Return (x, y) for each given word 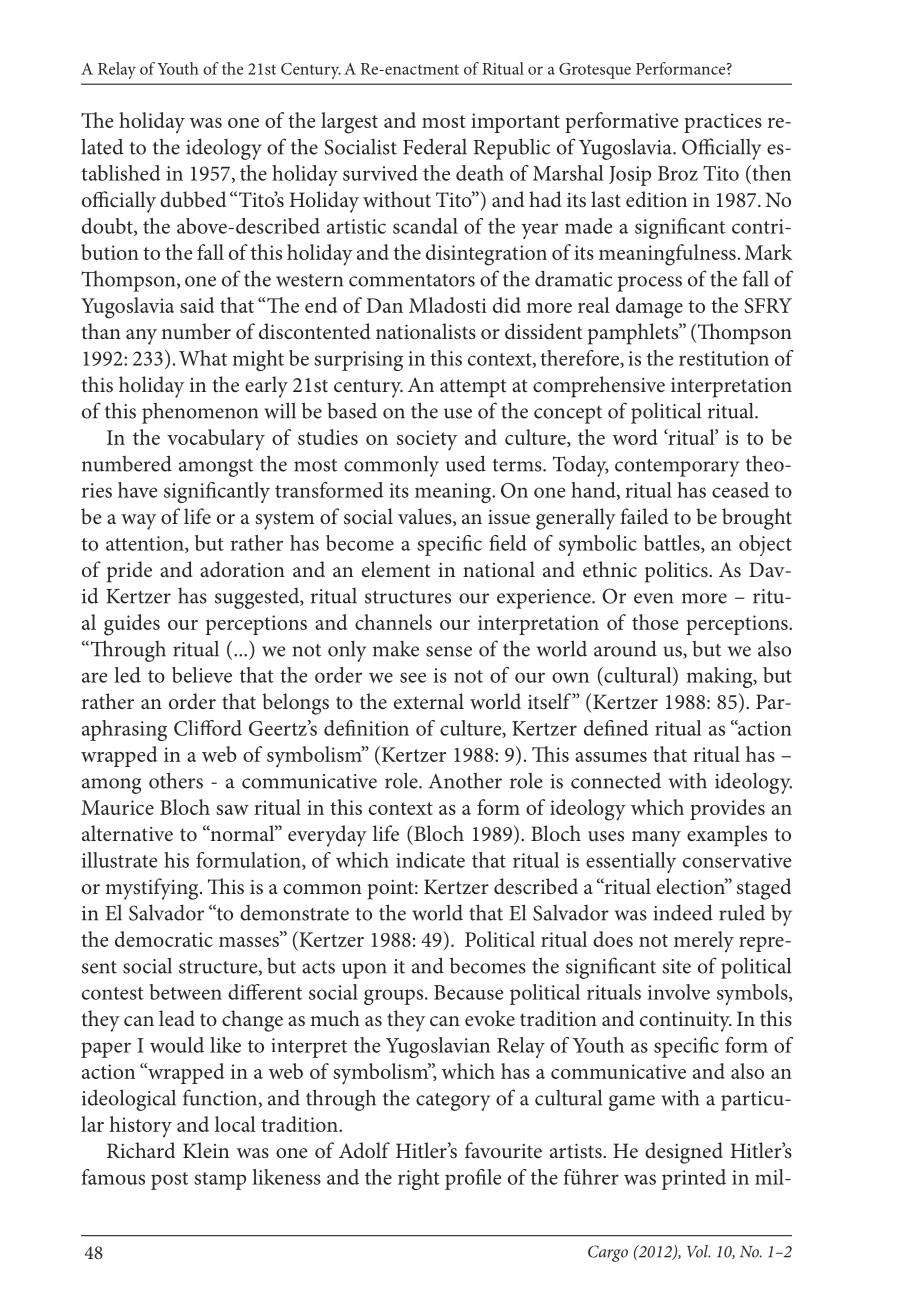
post (169, 1181)
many (656, 839)
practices (723, 123)
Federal (435, 146)
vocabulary (216, 439)
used (466, 463)
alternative (127, 833)
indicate (430, 860)
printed (694, 1179)
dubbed (193, 199)
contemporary (677, 468)
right (419, 1179)
